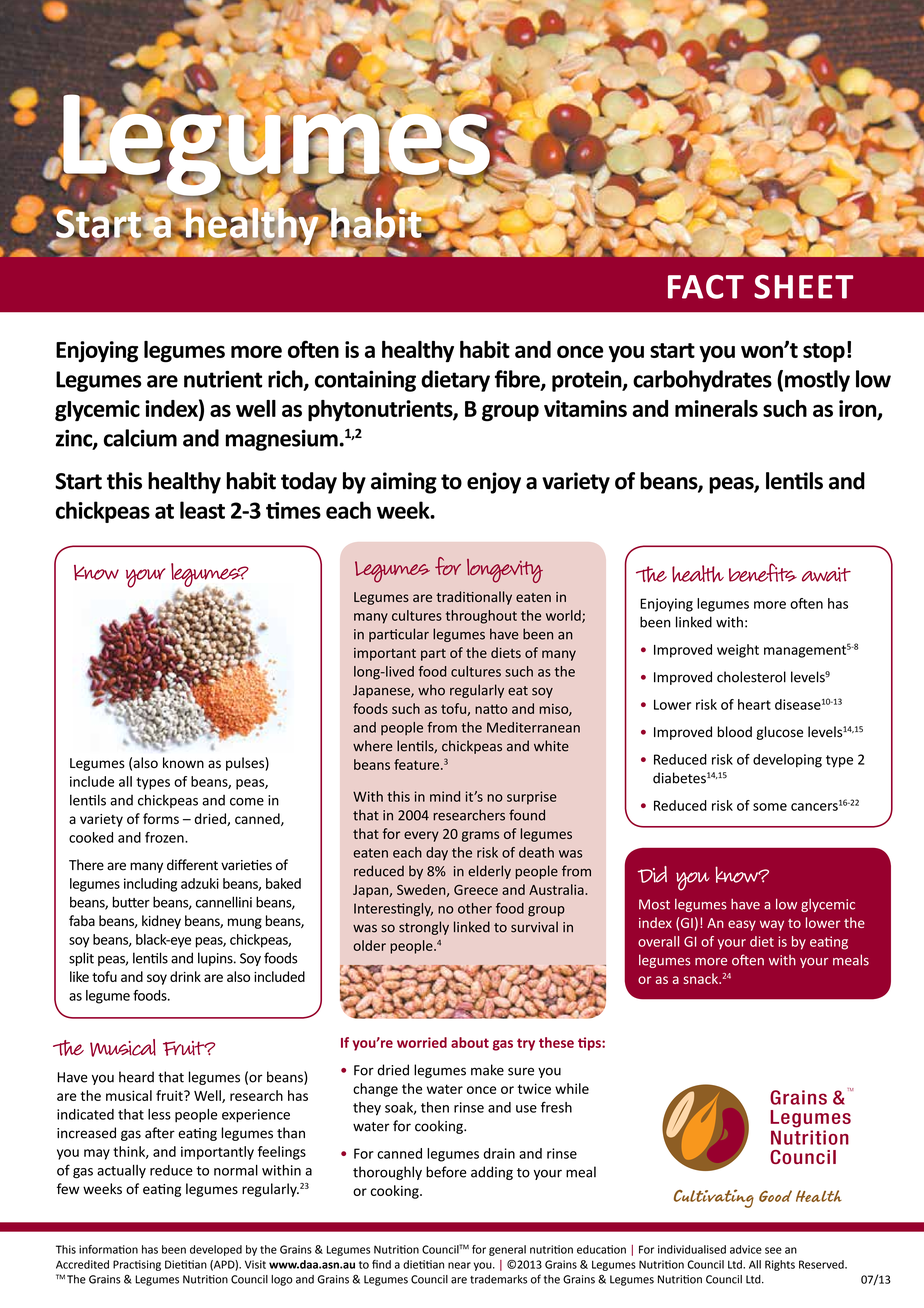 This screenshot has height=1308, width=924. I want to click on throughout, so click(481, 617).
